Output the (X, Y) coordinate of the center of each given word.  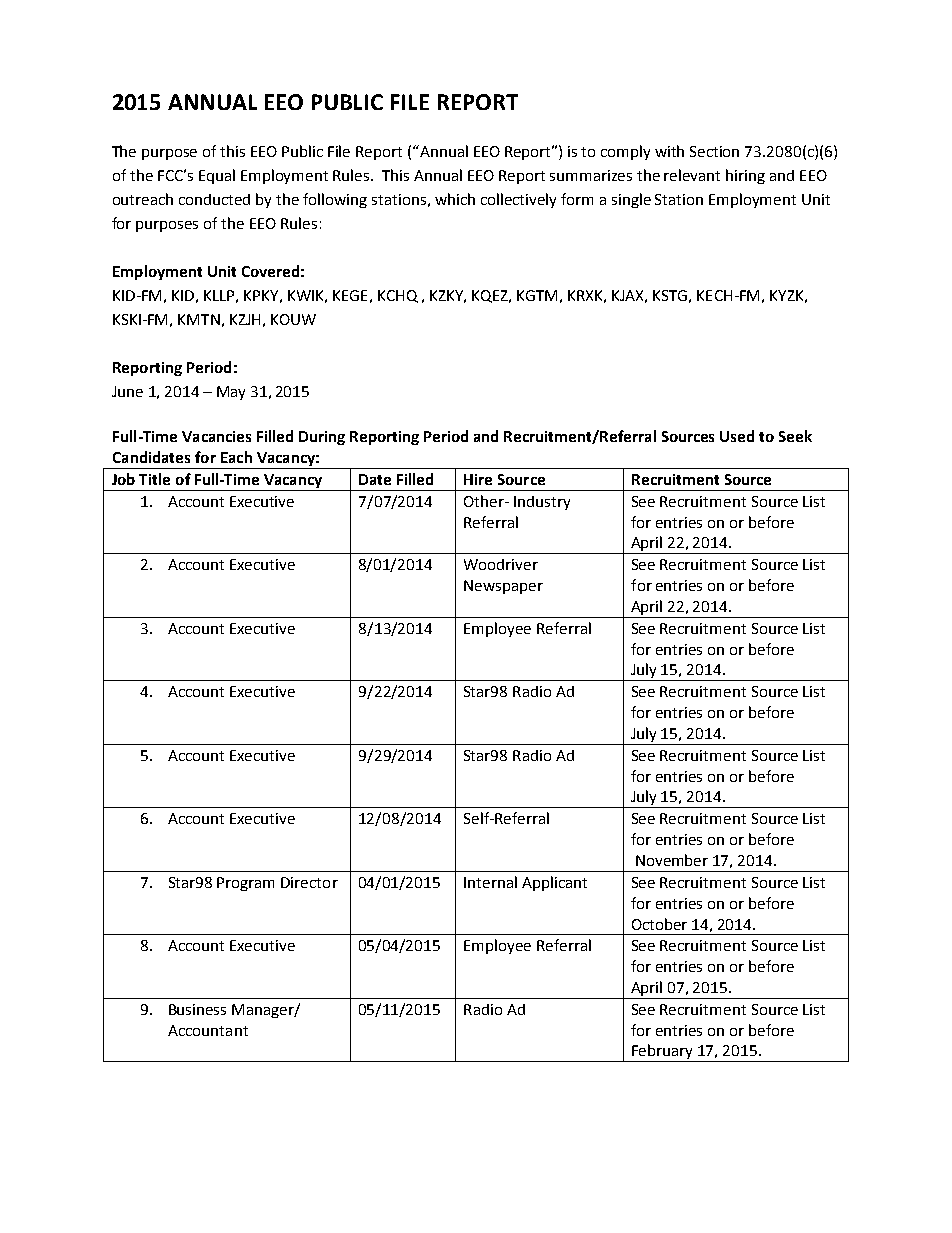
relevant (692, 175)
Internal (490, 882)
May (231, 393)
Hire (478, 479)
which (455, 199)
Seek (795, 436)
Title (154, 479)
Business (197, 1009)
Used (737, 436)
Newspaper (503, 587)
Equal (217, 176)
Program (245, 884)
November (672, 860)
